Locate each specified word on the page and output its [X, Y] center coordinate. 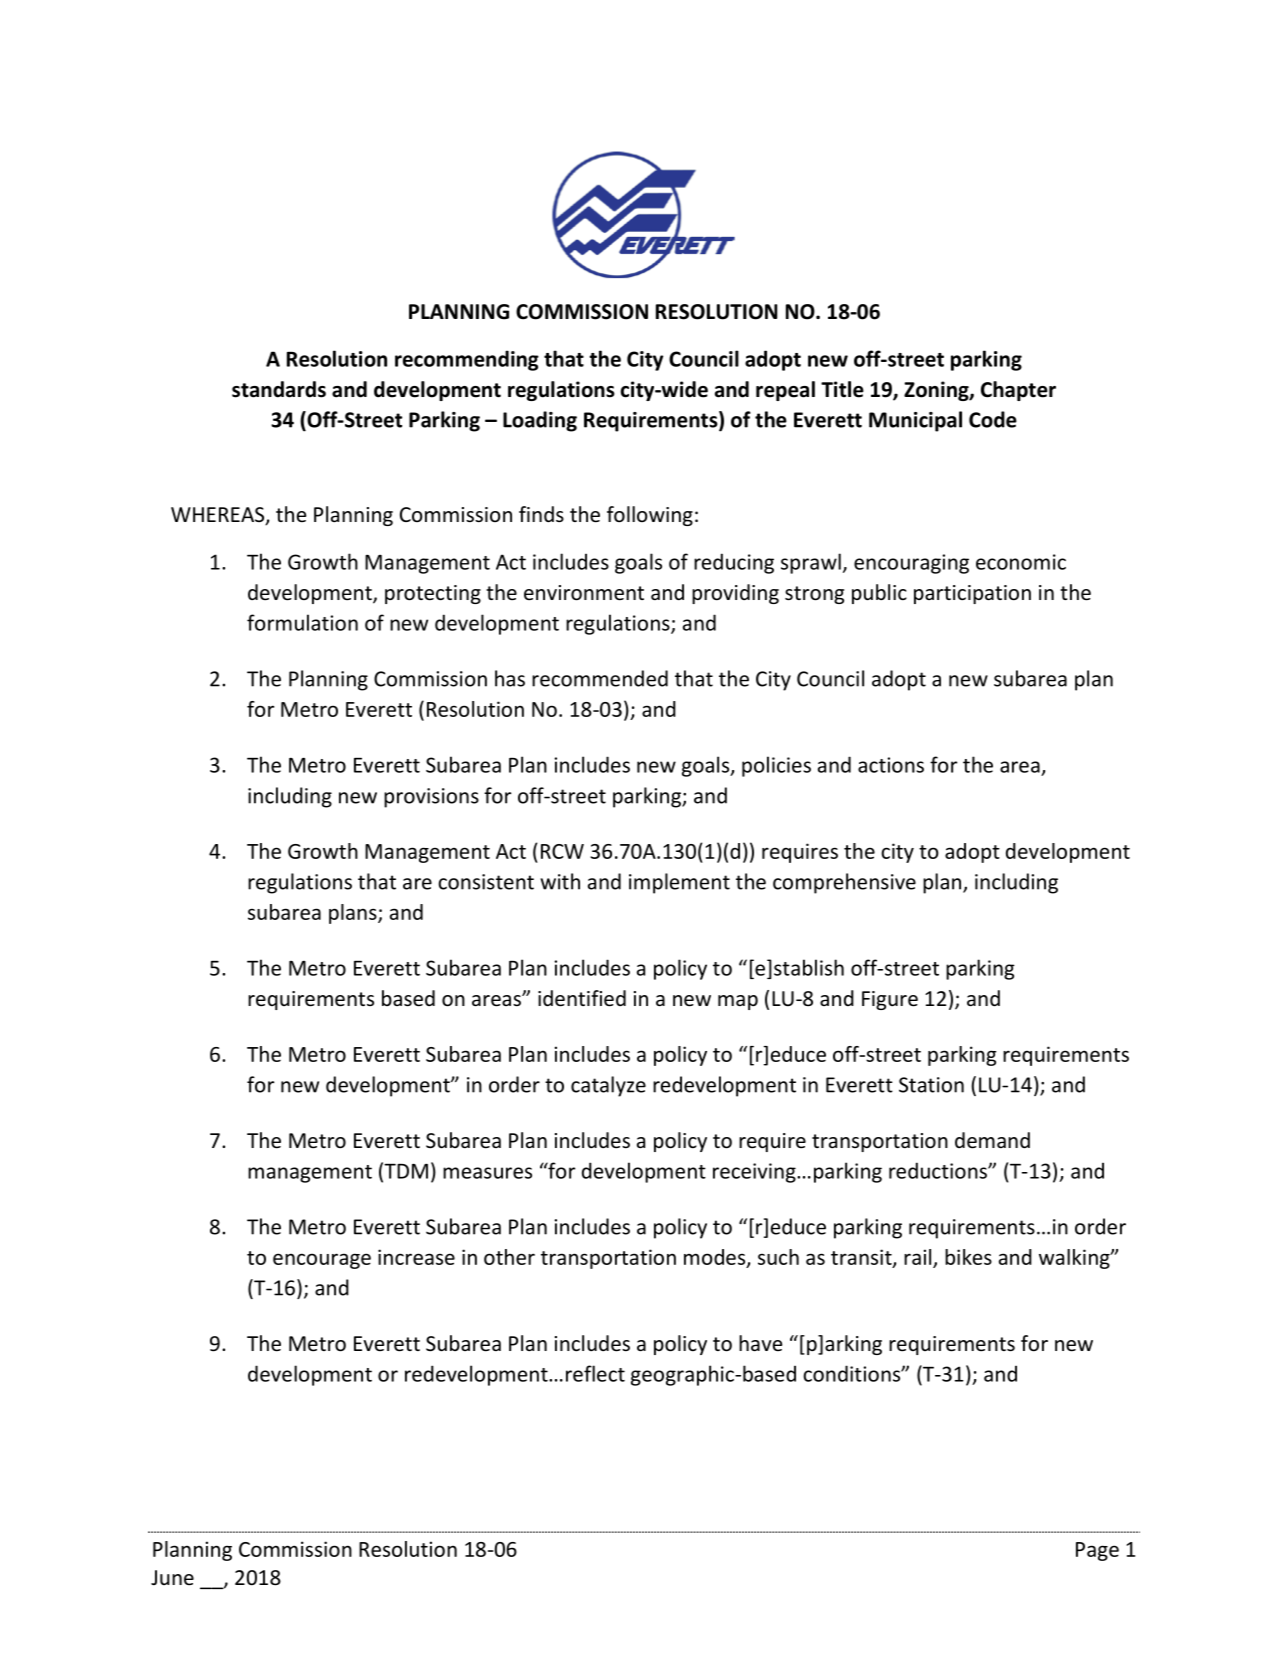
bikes [968, 1257]
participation [972, 594]
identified [582, 998]
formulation [302, 622]
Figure [890, 1000]
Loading [540, 421]
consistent [486, 882]
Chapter [1018, 391]
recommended [600, 678]
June [172, 1577]
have [760, 1343]
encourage [322, 1261]
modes [716, 1258]
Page [1097, 1551]
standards [279, 389]
